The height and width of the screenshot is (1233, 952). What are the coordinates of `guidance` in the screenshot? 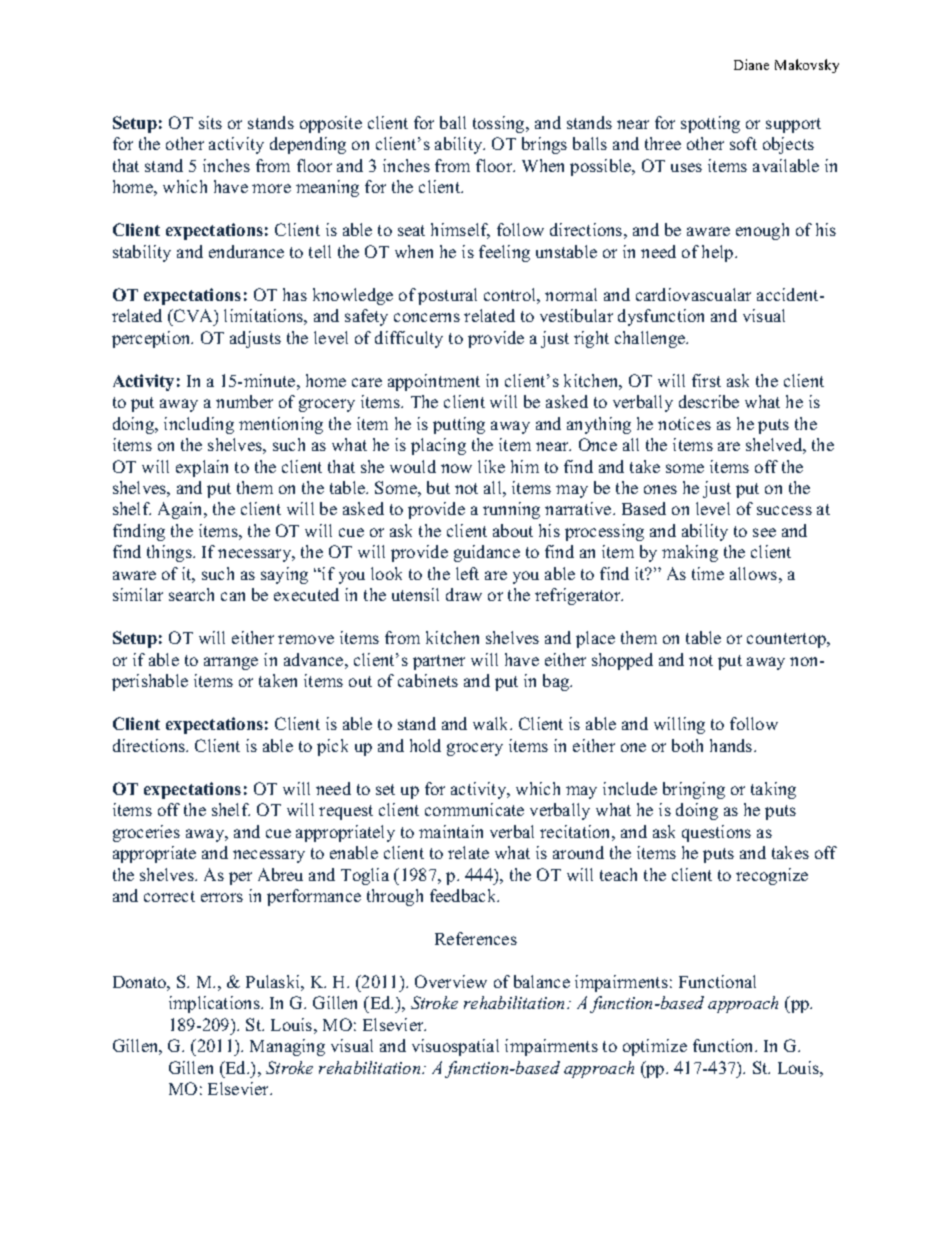 It's located at (487, 553).
